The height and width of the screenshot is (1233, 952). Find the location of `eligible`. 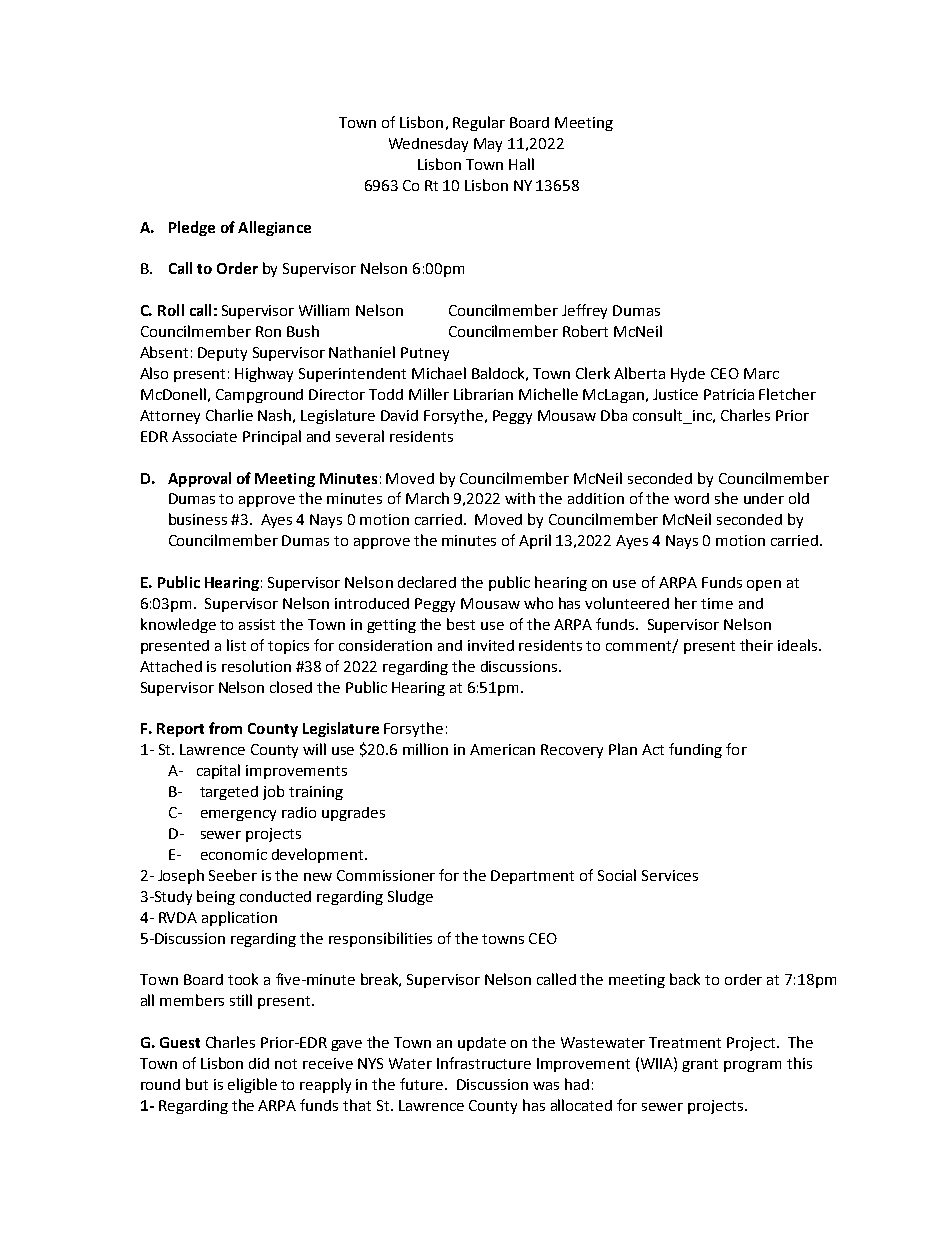

eligible is located at coordinates (252, 1085).
